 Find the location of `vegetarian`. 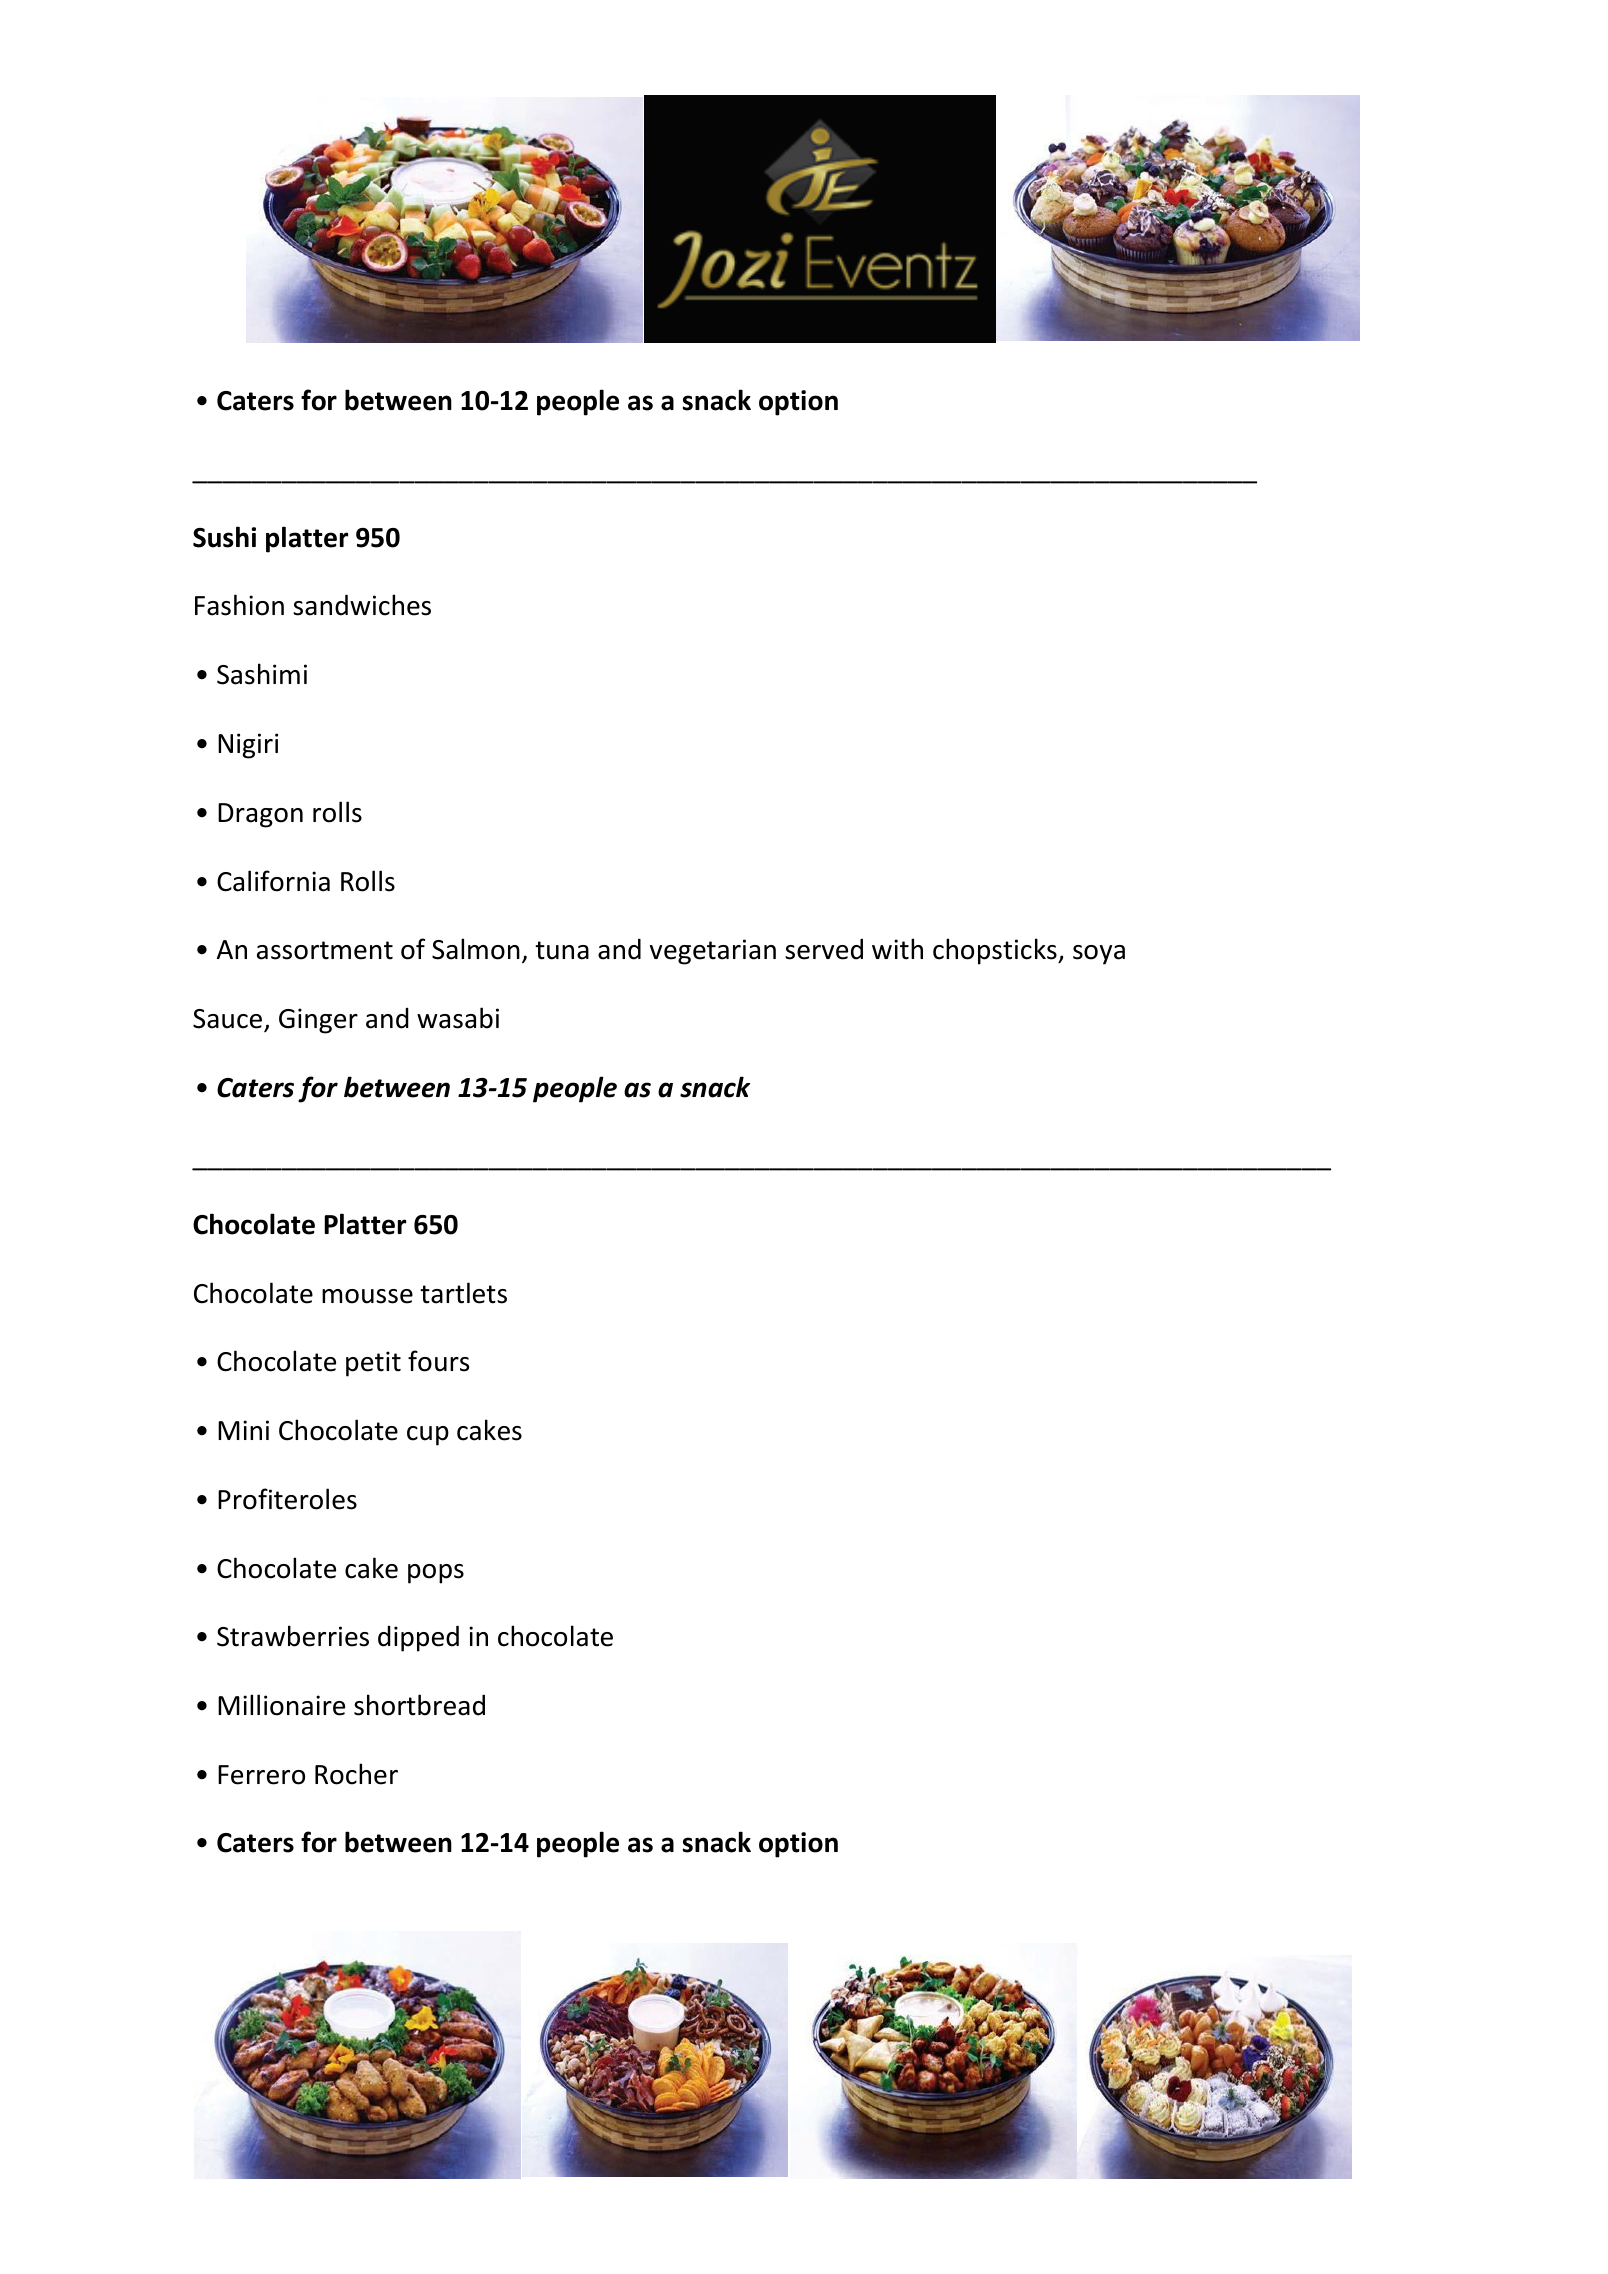

vegetarian is located at coordinates (713, 952).
